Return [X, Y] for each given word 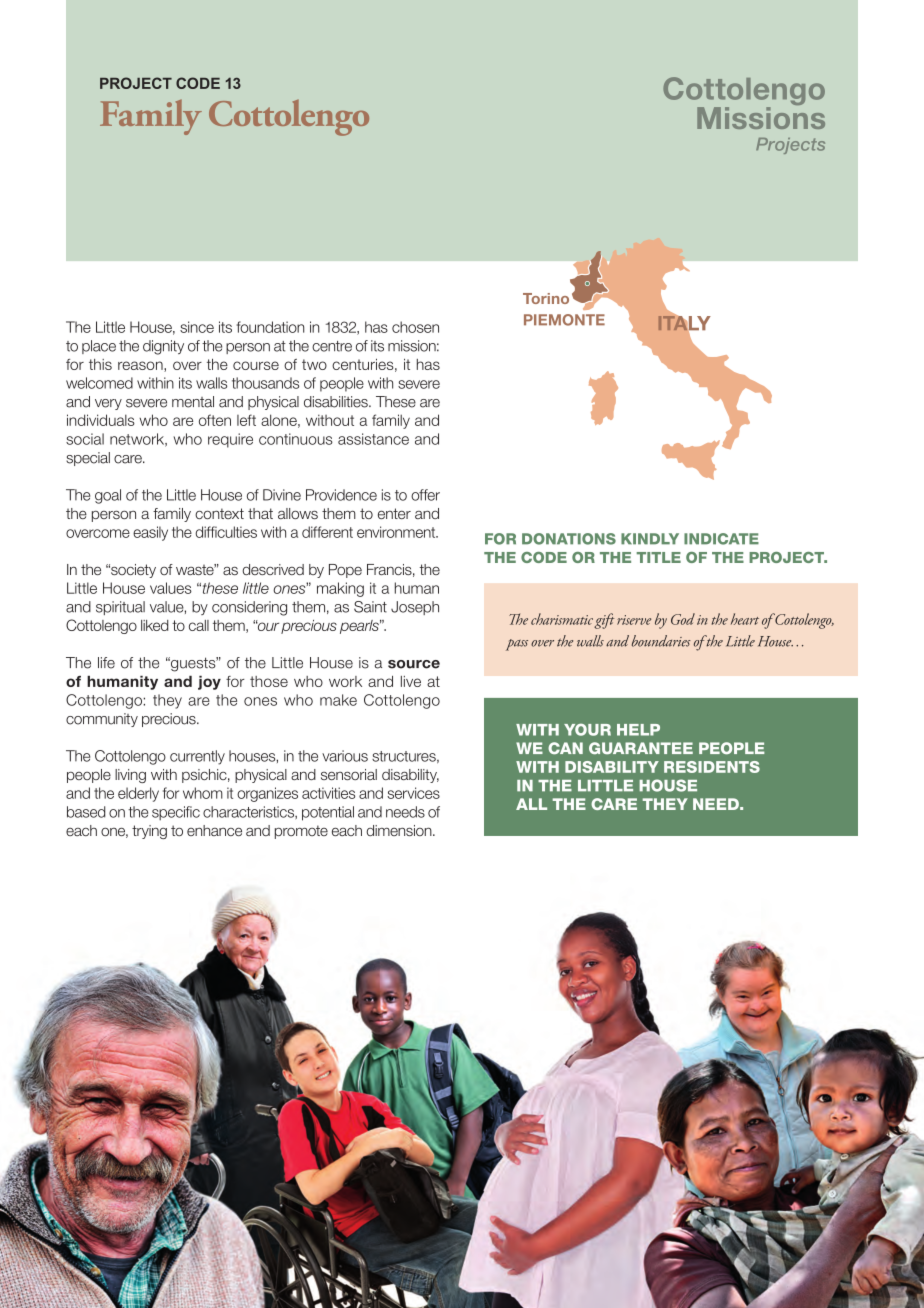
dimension [400, 830]
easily [150, 533]
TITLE [659, 557]
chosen [415, 327]
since [197, 327]
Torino [546, 298]
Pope [345, 571]
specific [176, 813]
